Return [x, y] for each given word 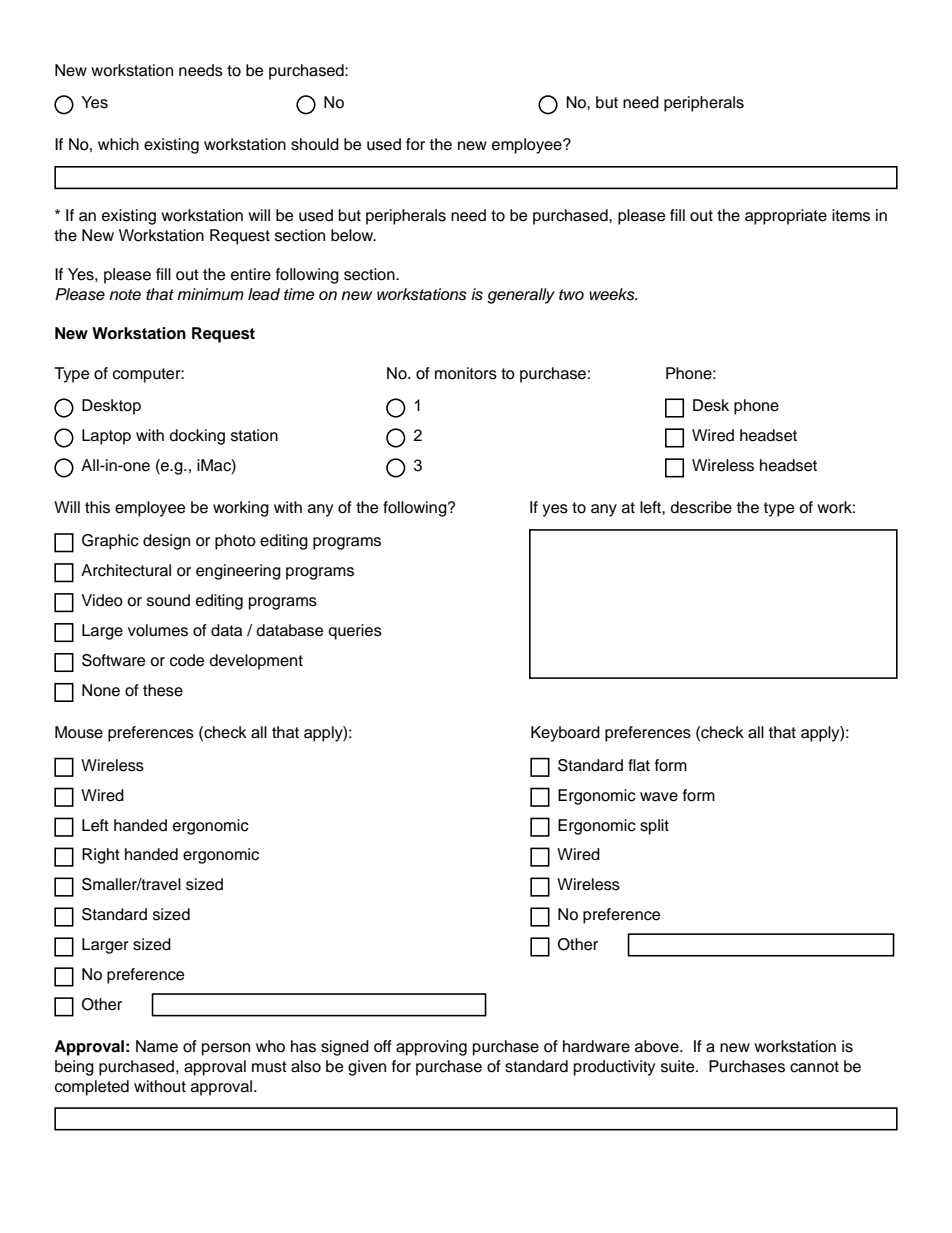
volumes [158, 630]
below [353, 235]
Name [157, 1046]
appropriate [786, 217]
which [118, 144]
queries [355, 632]
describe [701, 507]
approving [431, 1048]
